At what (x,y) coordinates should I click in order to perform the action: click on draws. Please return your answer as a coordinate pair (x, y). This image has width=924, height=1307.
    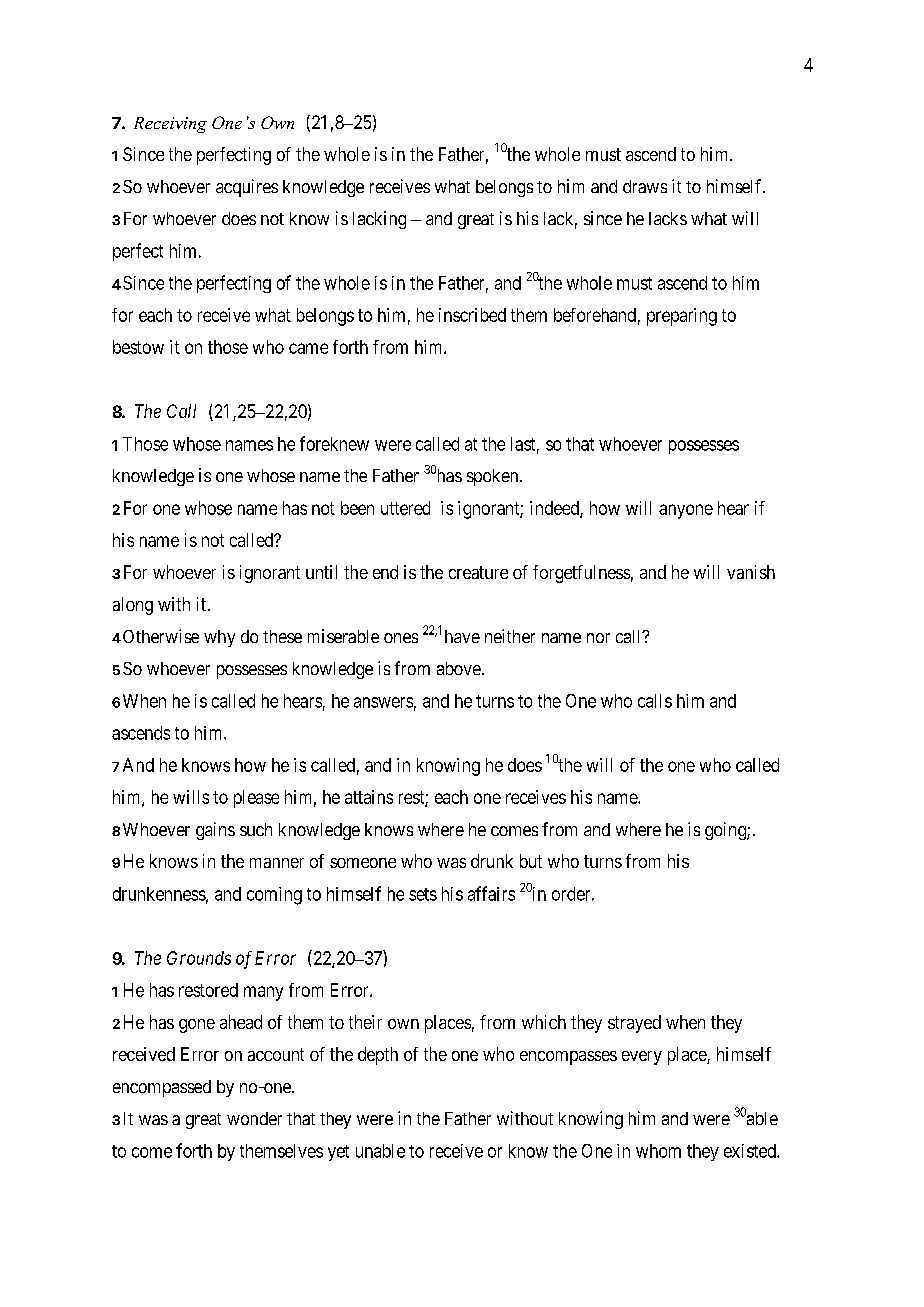
    Looking at the image, I should click on (645, 186).
